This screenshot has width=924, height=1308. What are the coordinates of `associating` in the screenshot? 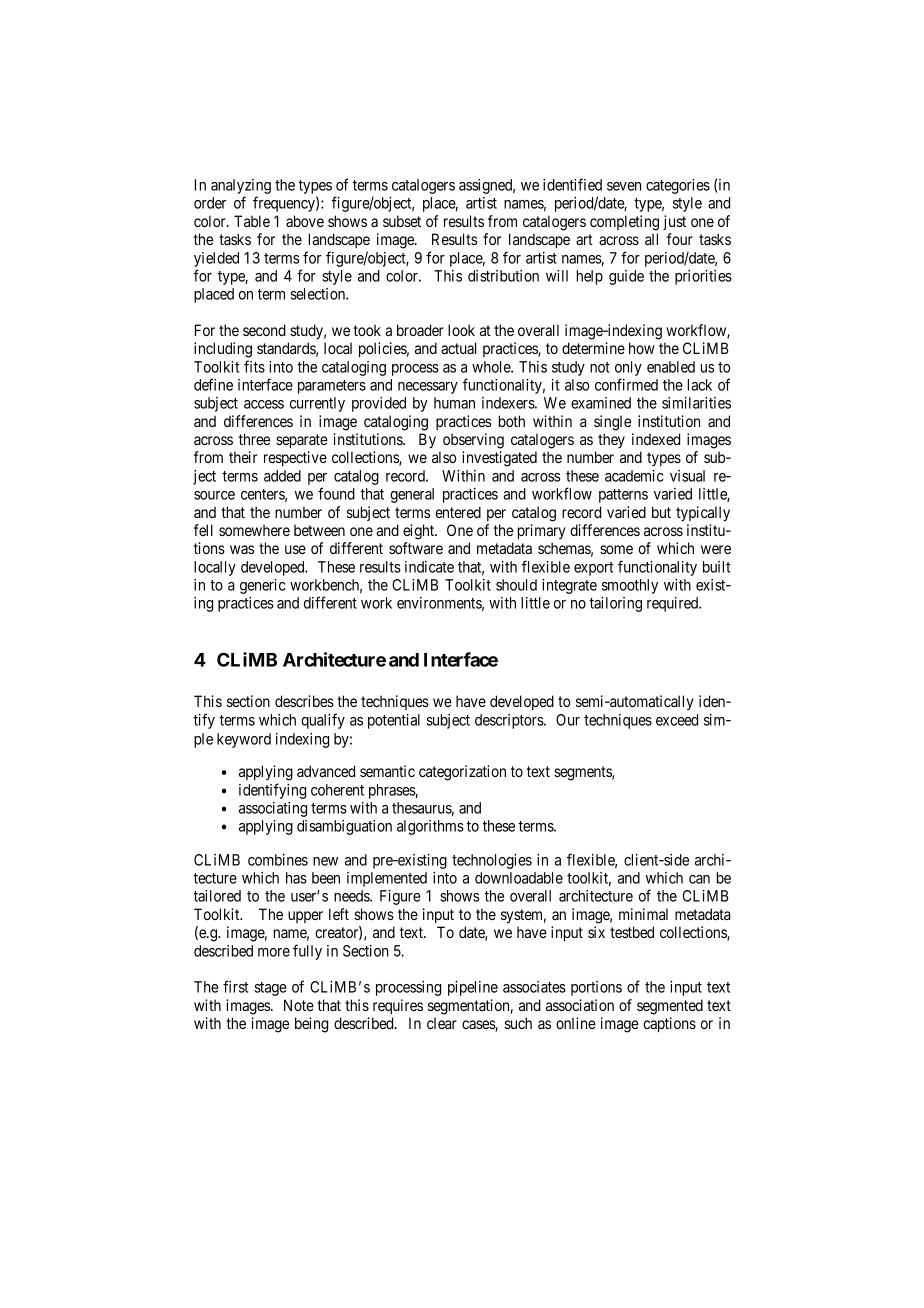 It's located at (273, 809).
